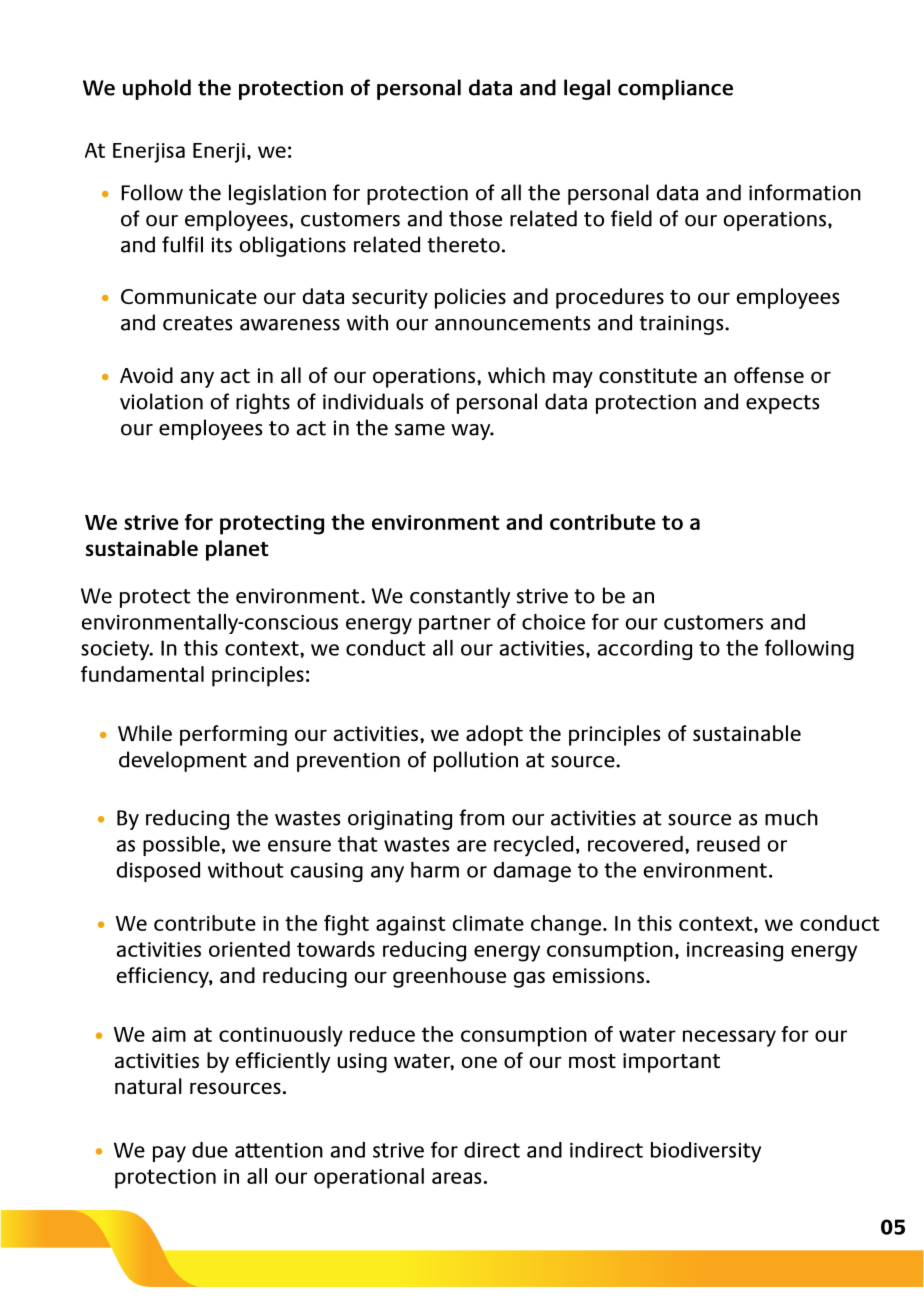  Describe the element at coordinates (455, 624) in the screenshot. I see `partner` at that location.
